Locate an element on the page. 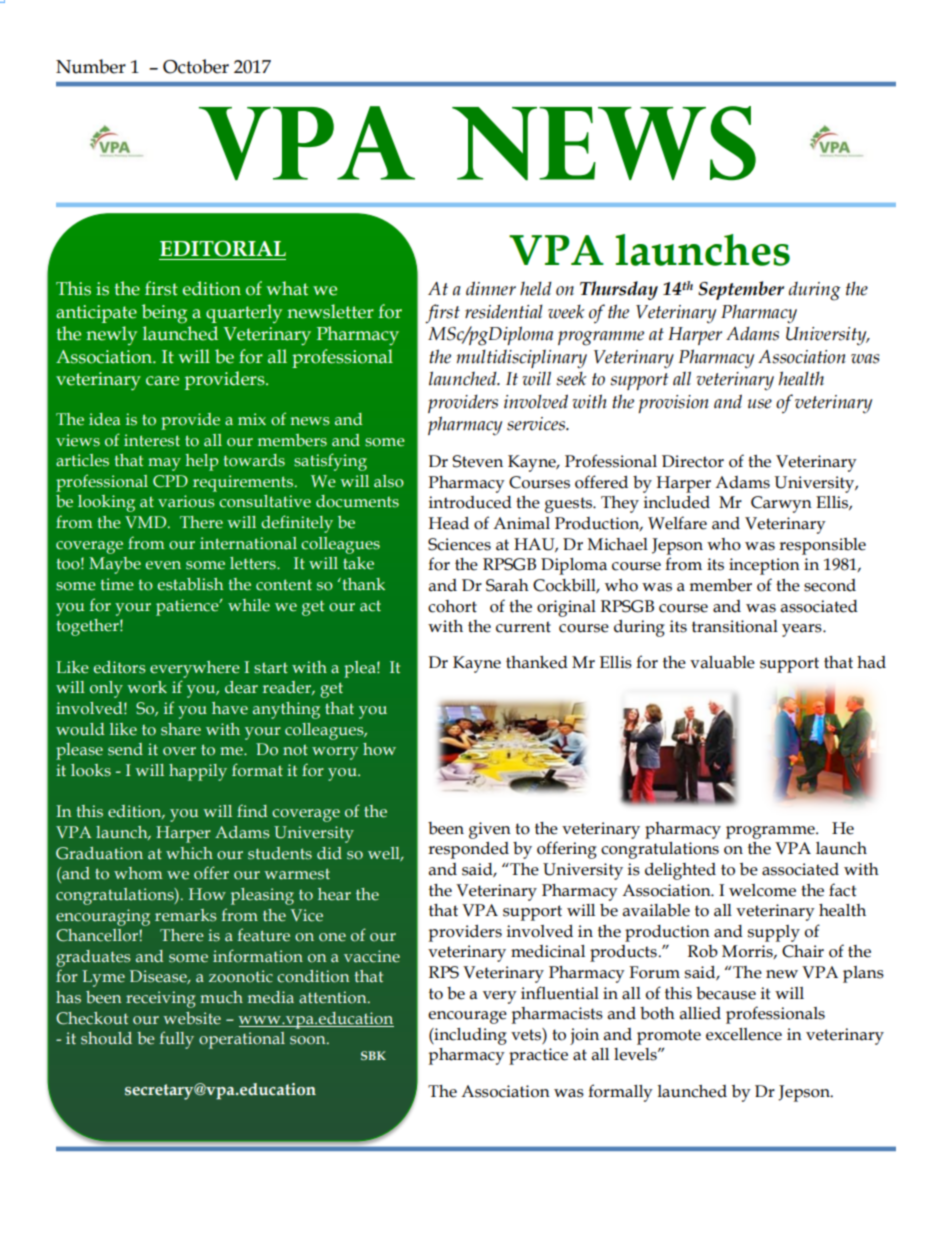  excellence is located at coordinates (744, 1034).
